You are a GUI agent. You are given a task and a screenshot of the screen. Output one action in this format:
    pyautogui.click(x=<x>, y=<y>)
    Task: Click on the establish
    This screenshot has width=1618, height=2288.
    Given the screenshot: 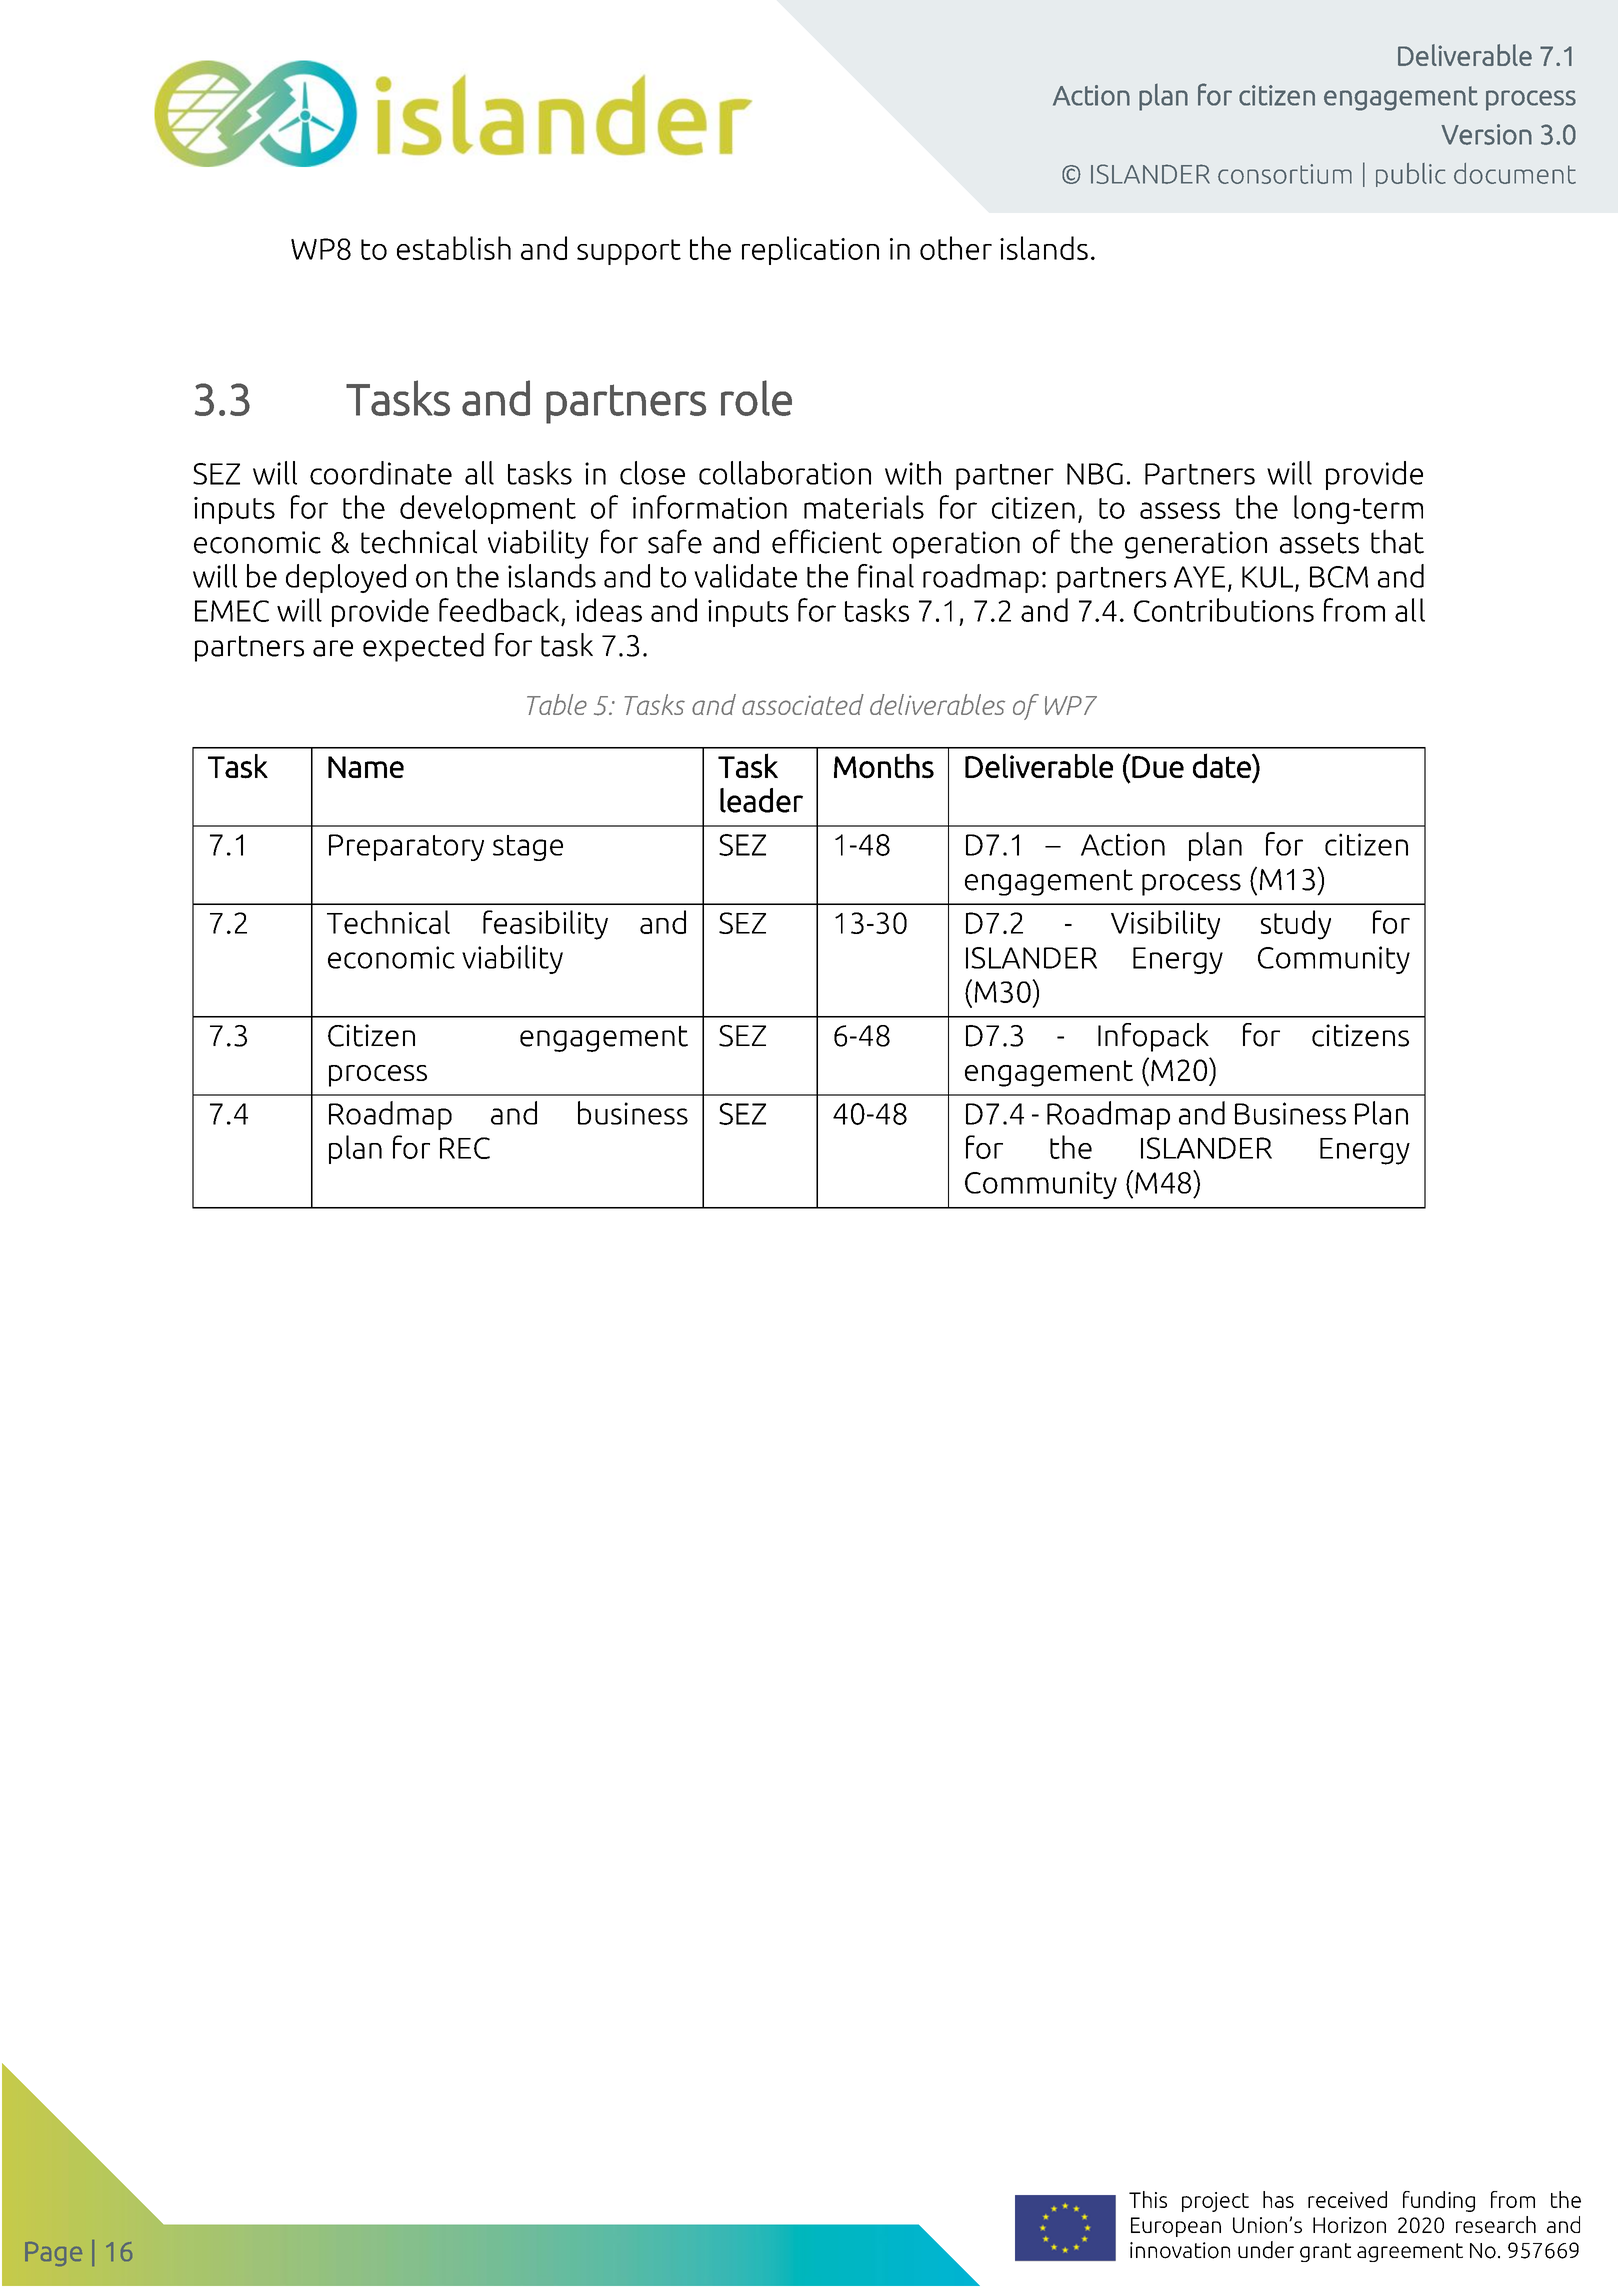 What is the action you would take?
    pyautogui.click(x=454, y=248)
